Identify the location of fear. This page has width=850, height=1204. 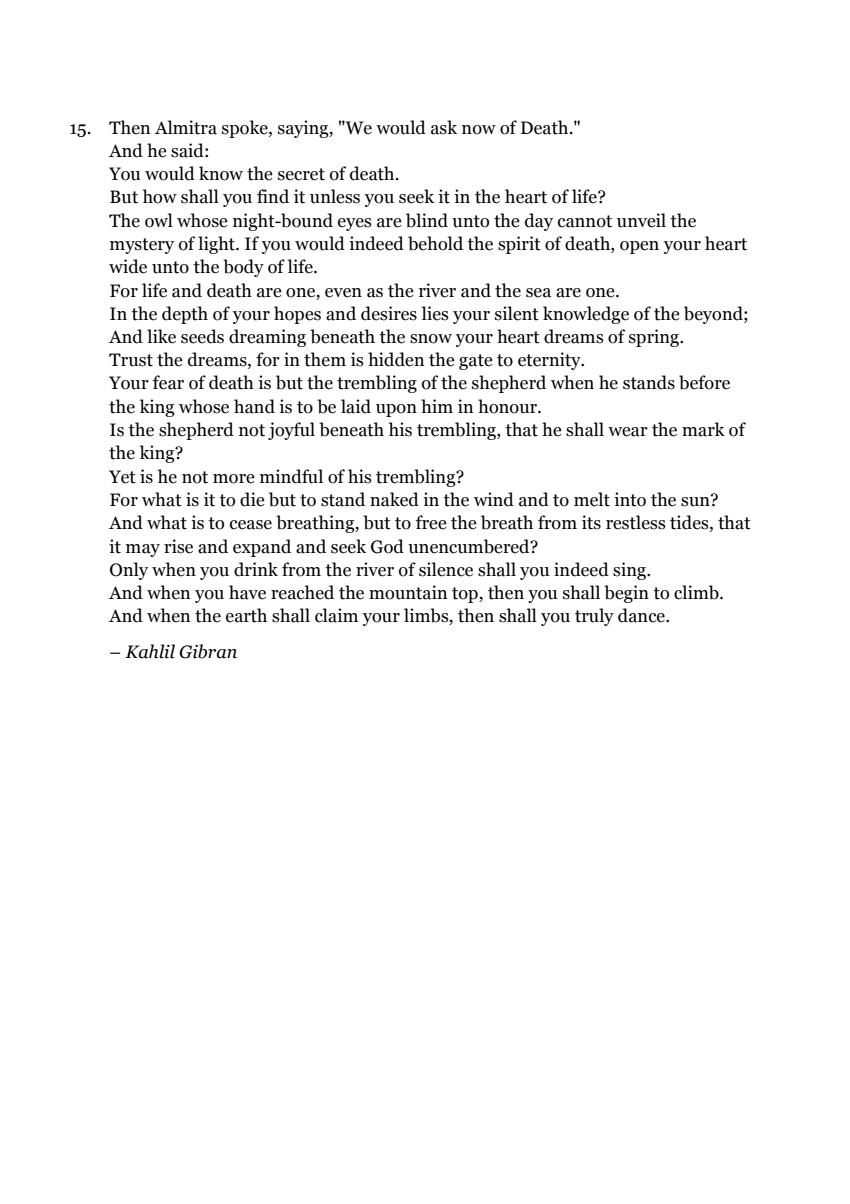
(168, 382).
